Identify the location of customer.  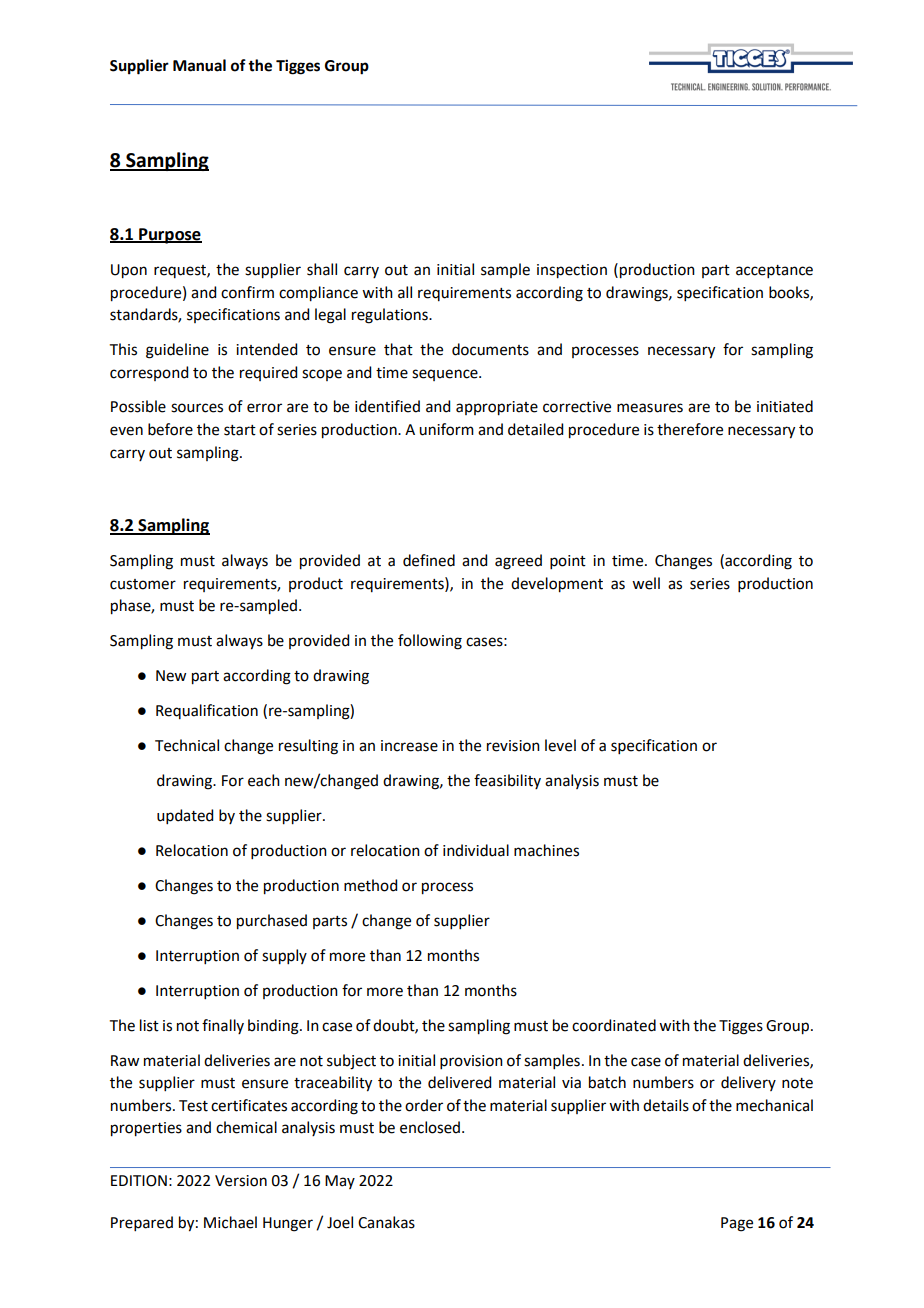
(143, 584).
